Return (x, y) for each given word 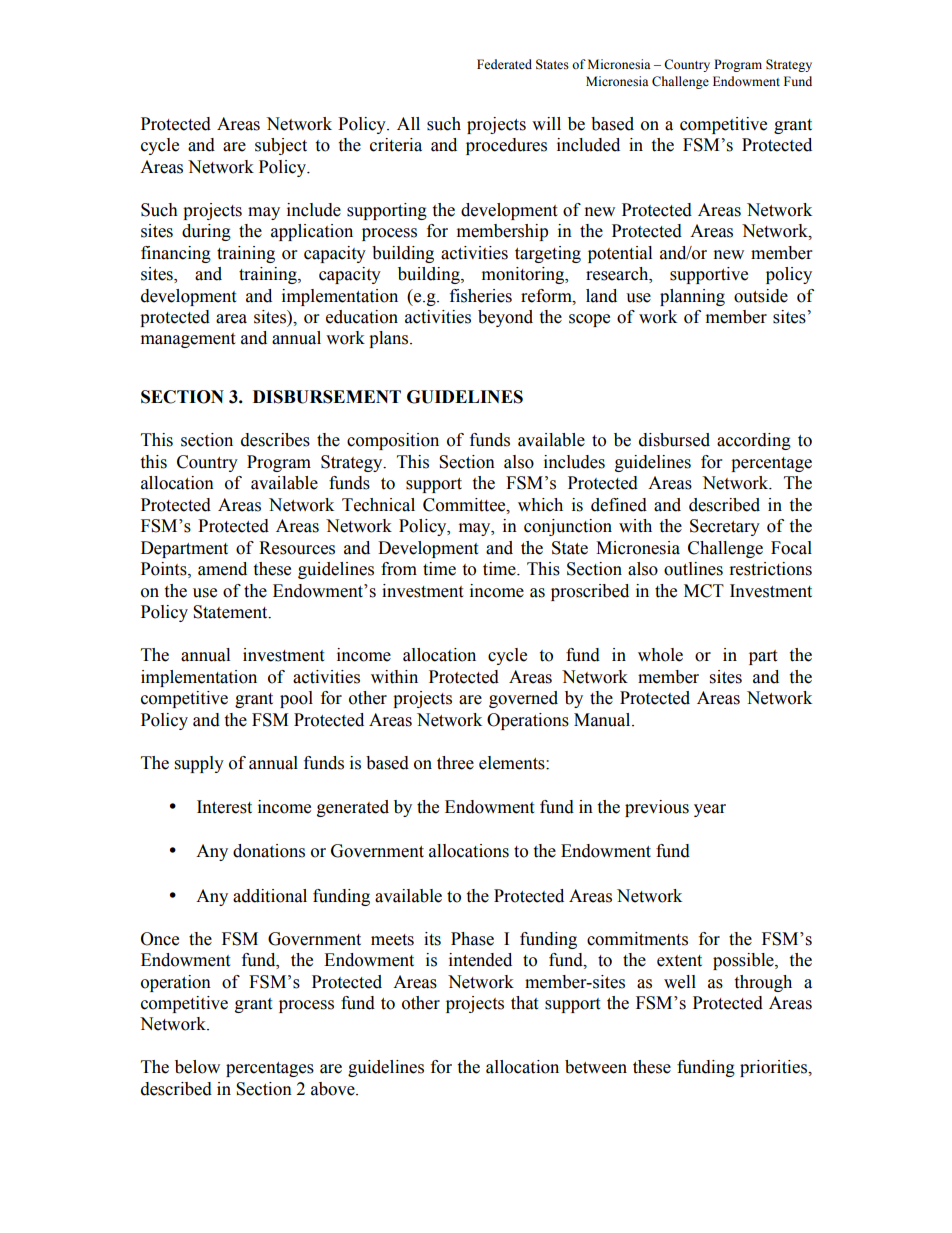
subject (281, 146)
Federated (504, 64)
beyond (505, 318)
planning (692, 297)
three (455, 763)
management (188, 340)
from (399, 569)
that (524, 1003)
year (710, 810)
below (197, 1067)
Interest (224, 807)
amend (222, 569)
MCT (704, 591)
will (546, 123)
